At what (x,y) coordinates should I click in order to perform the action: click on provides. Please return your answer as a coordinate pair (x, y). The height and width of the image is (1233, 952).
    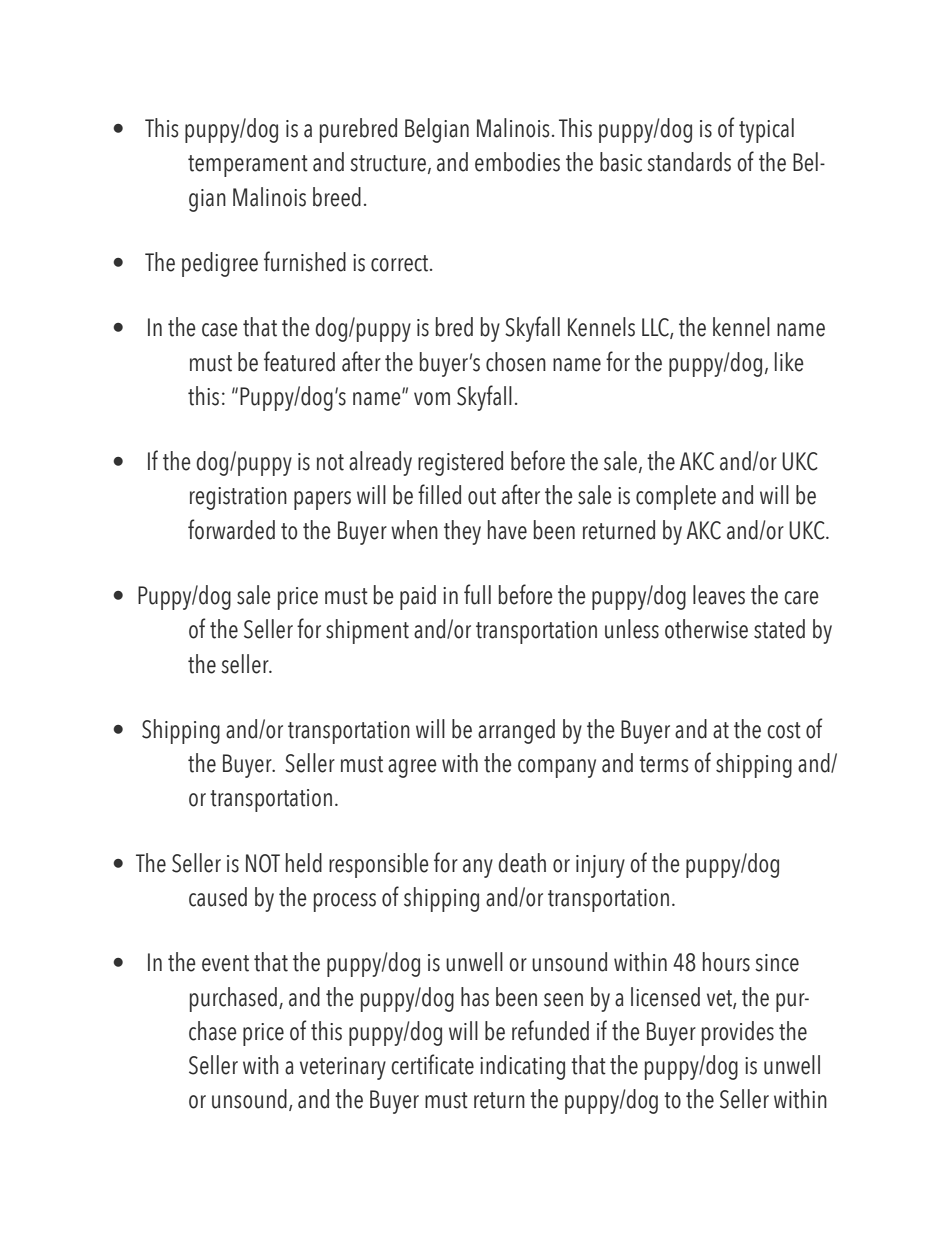
    Looking at the image, I should click on (738, 1033).
